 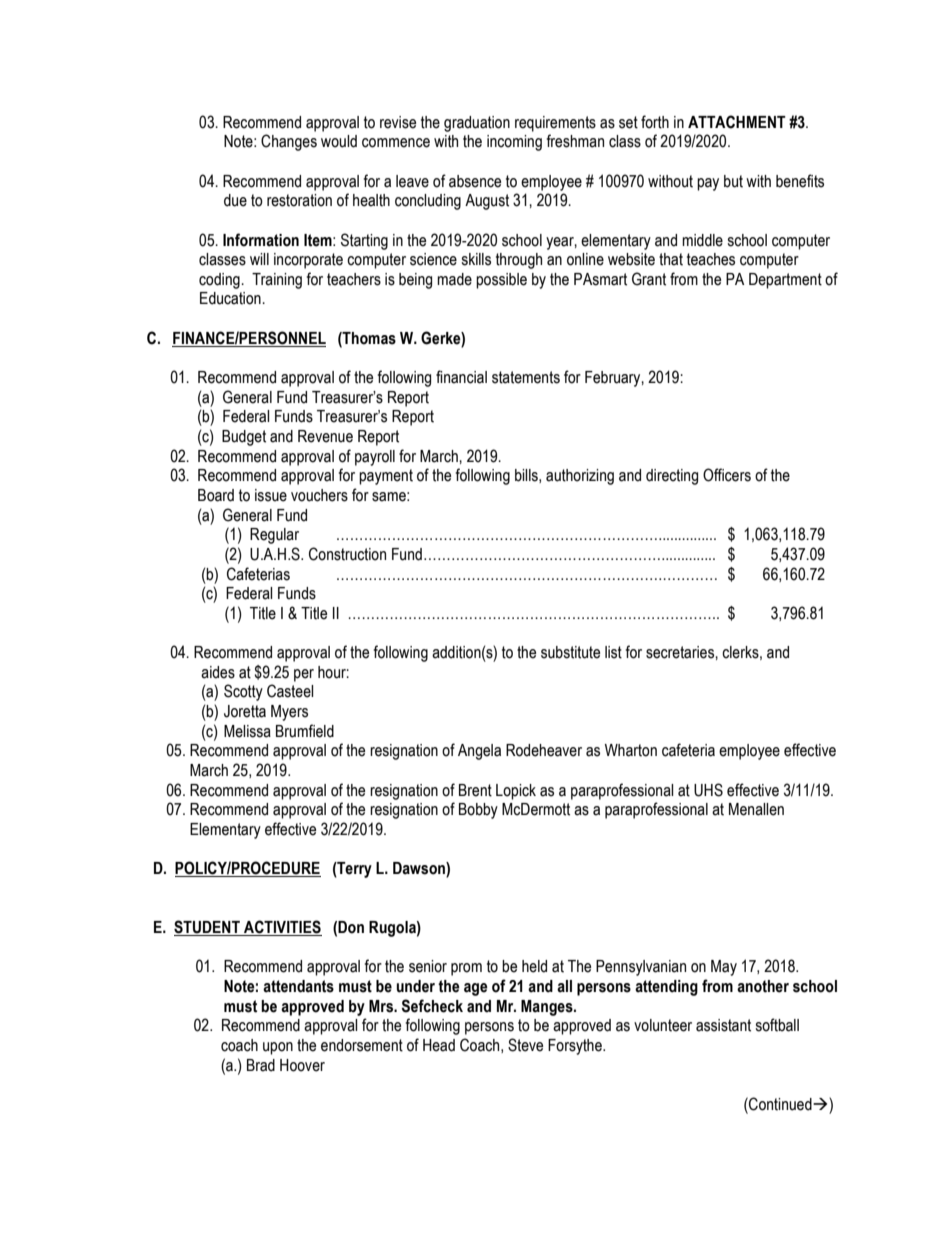 What do you see at coordinates (727, 475) in the document?
I see `Officers` at bounding box center [727, 475].
